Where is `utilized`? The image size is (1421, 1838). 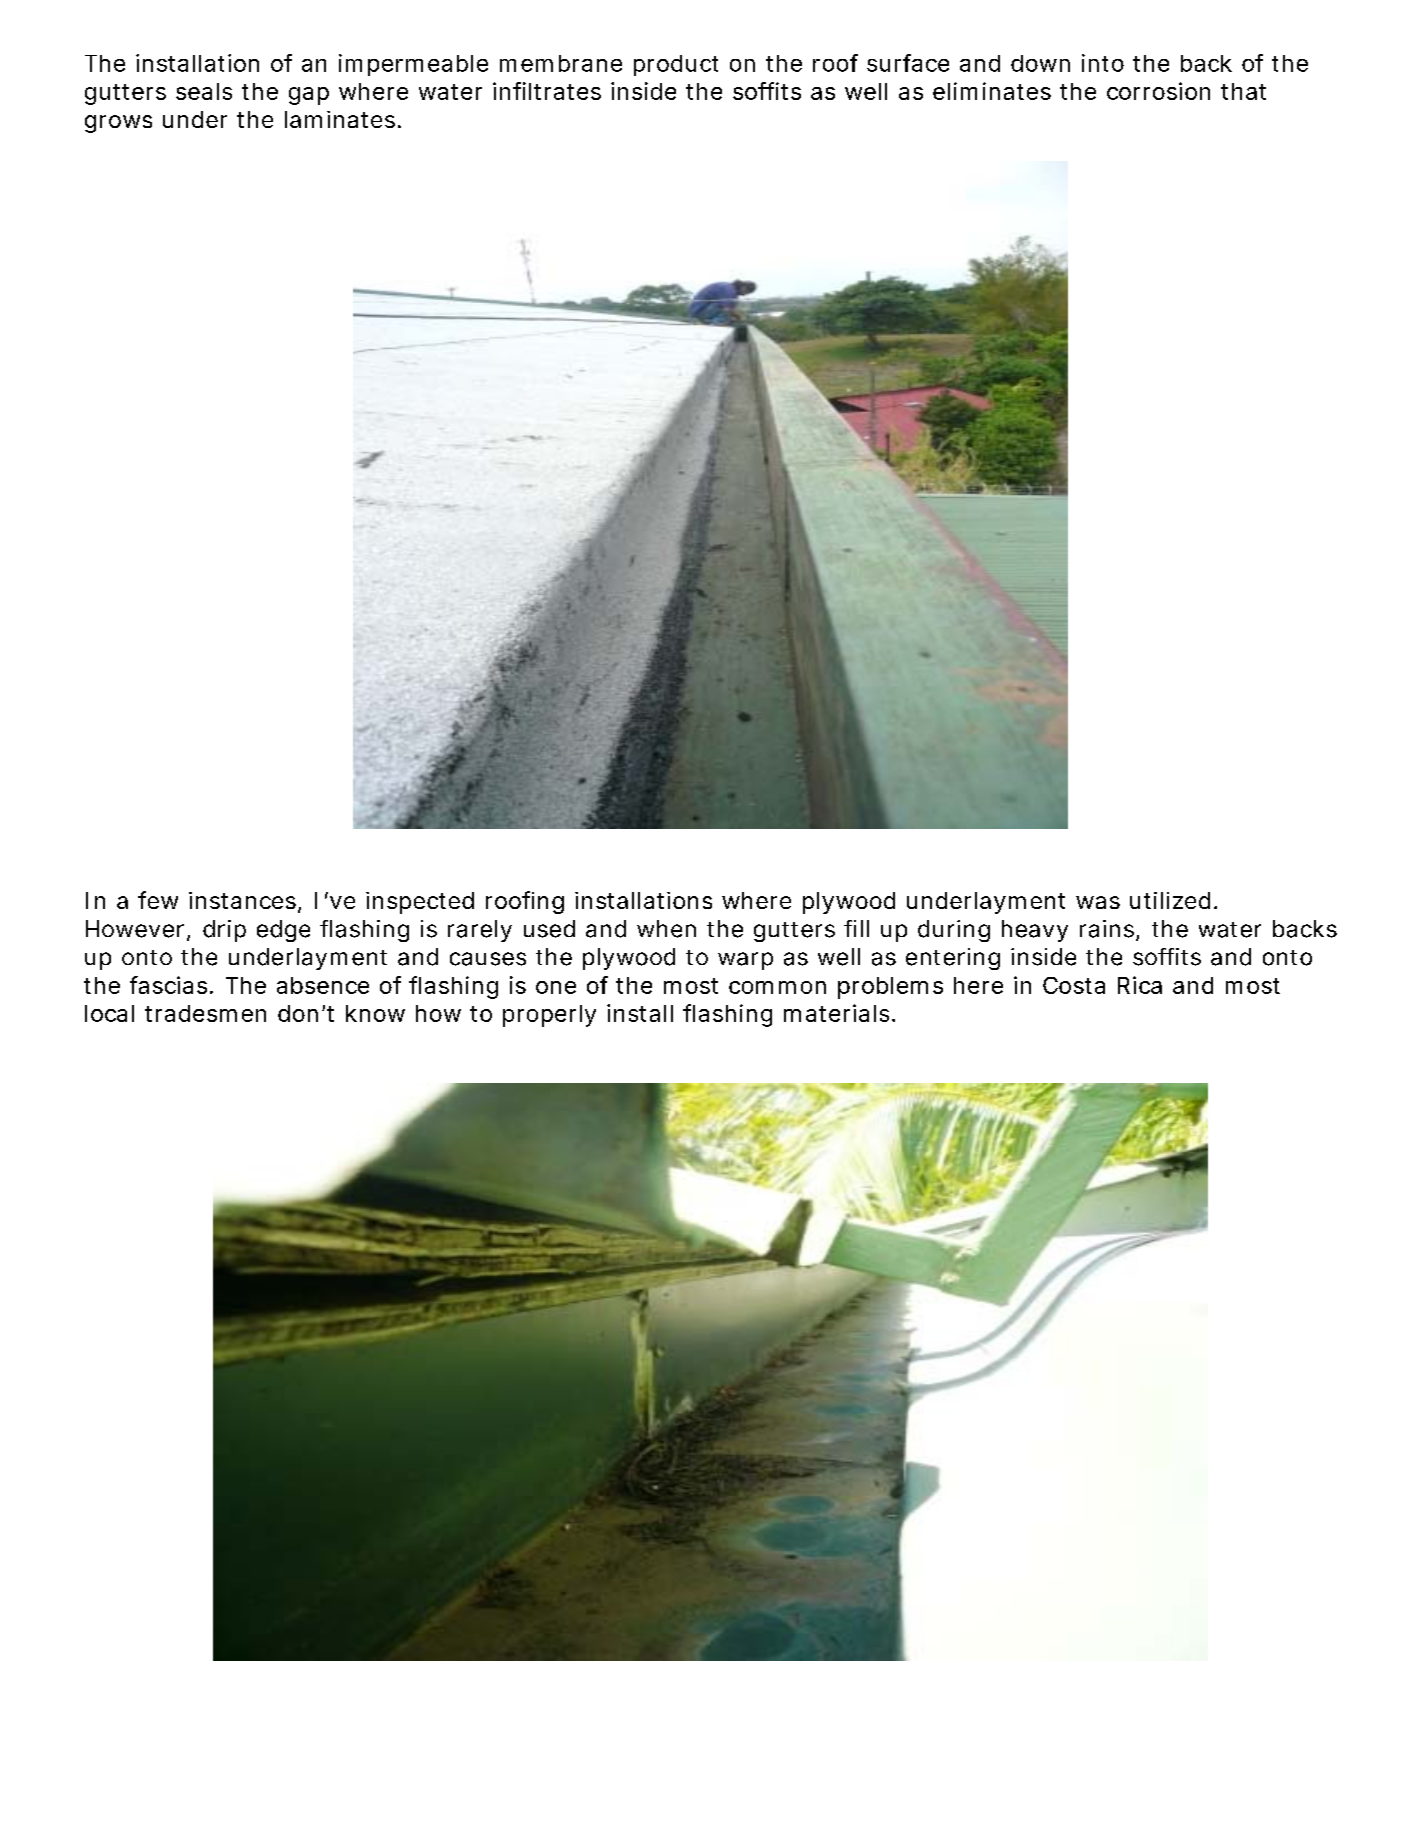
utilized is located at coordinates (1170, 900).
